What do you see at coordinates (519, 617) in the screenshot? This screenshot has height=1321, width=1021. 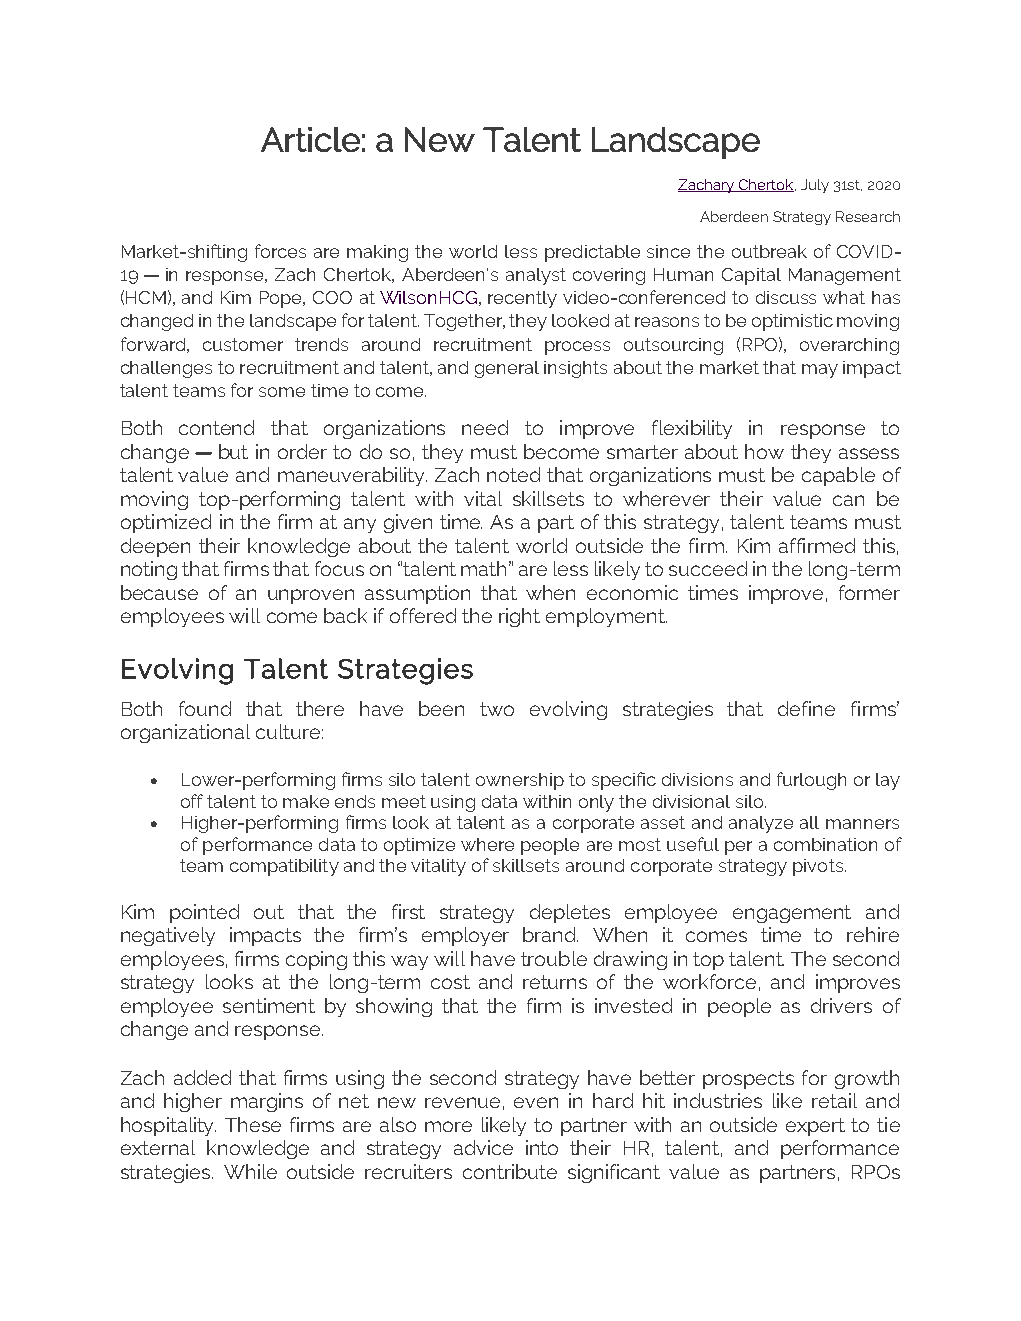 I see `right` at bounding box center [519, 617].
